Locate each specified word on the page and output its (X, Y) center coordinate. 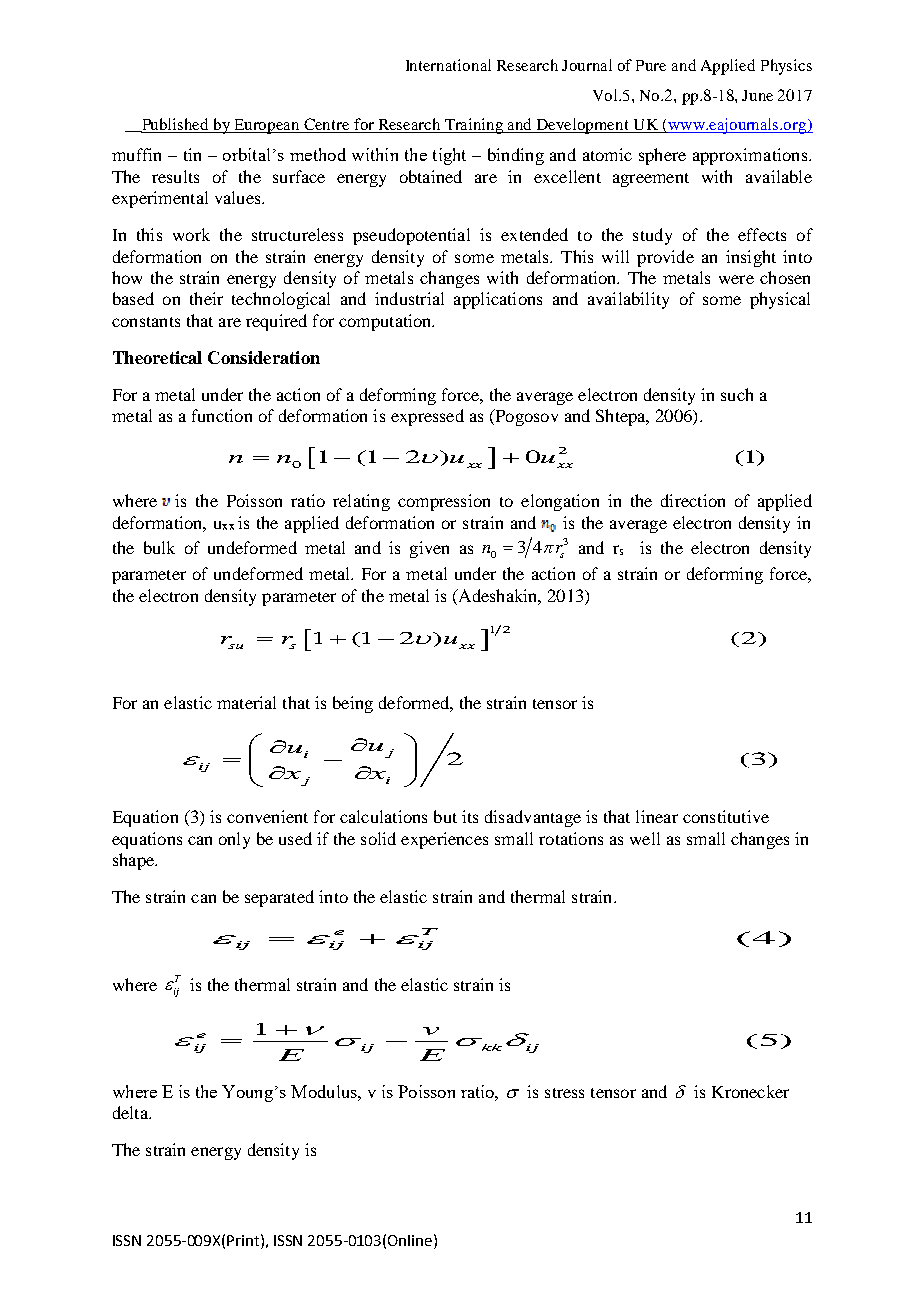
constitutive (726, 816)
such (737, 394)
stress (564, 1093)
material (246, 702)
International (448, 65)
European (267, 126)
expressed (427, 417)
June (757, 95)
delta (131, 1112)
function (222, 415)
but (445, 816)
